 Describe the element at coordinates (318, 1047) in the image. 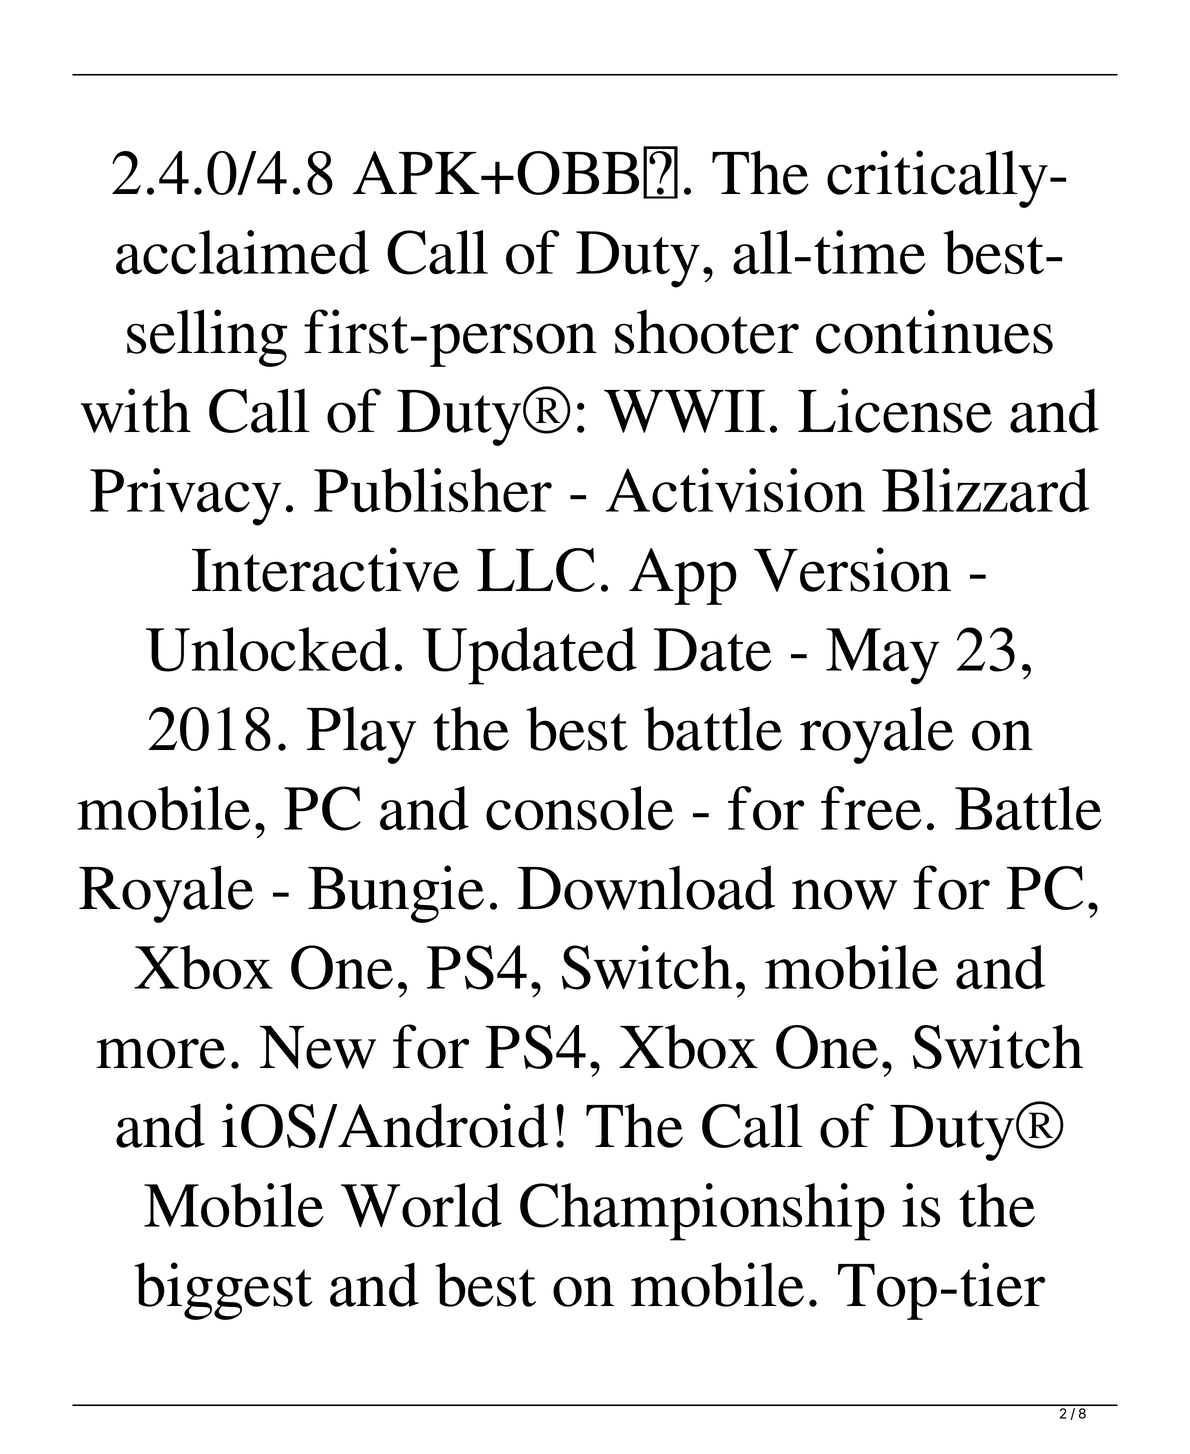

I see `New` at that location.
